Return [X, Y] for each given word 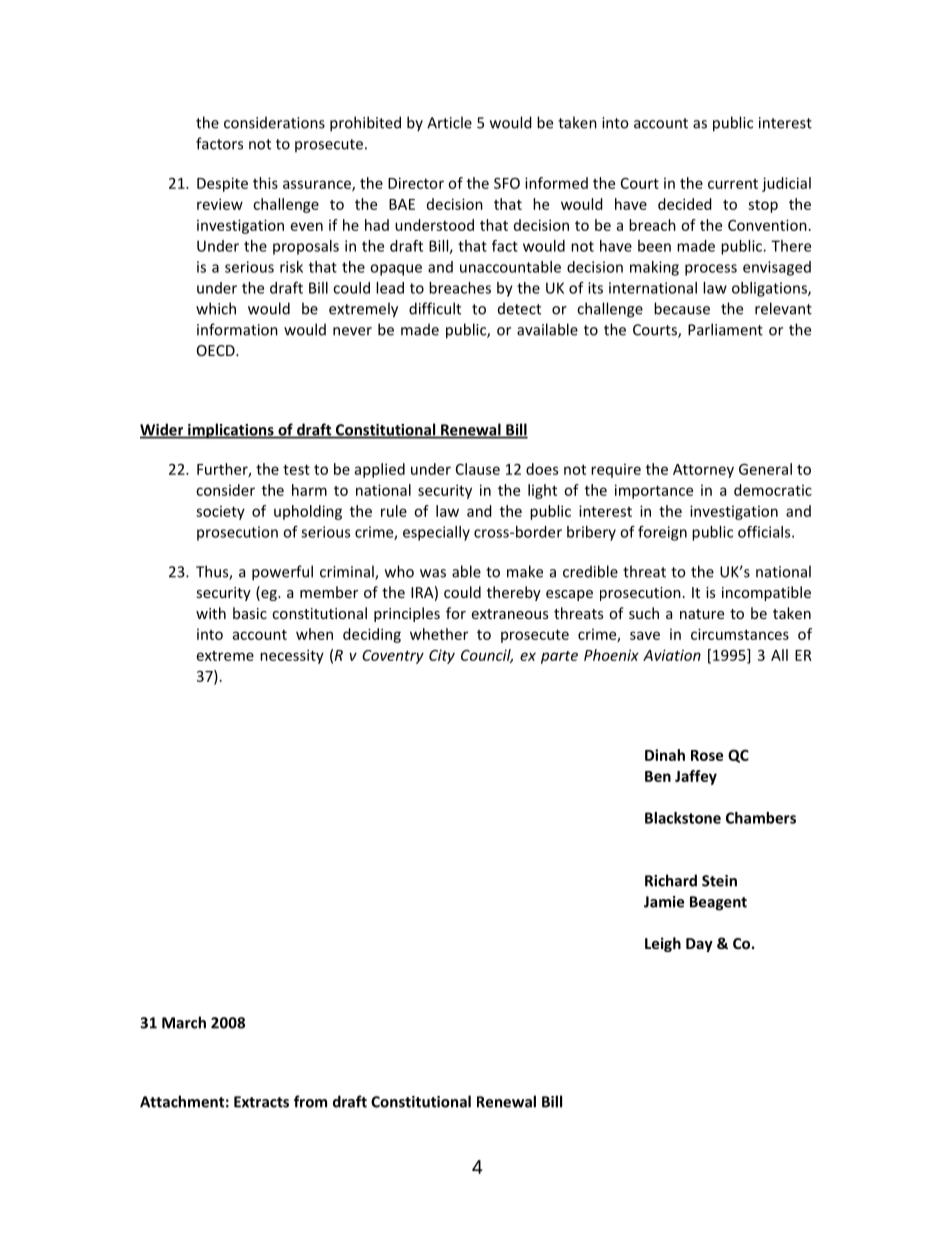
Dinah [665, 755]
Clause [478, 469]
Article [449, 122]
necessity [292, 656]
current [733, 184]
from [310, 1101]
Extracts [261, 1102]
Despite [222, 184]
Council [487, 656]
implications [231, 431]
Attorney [703, 471]
